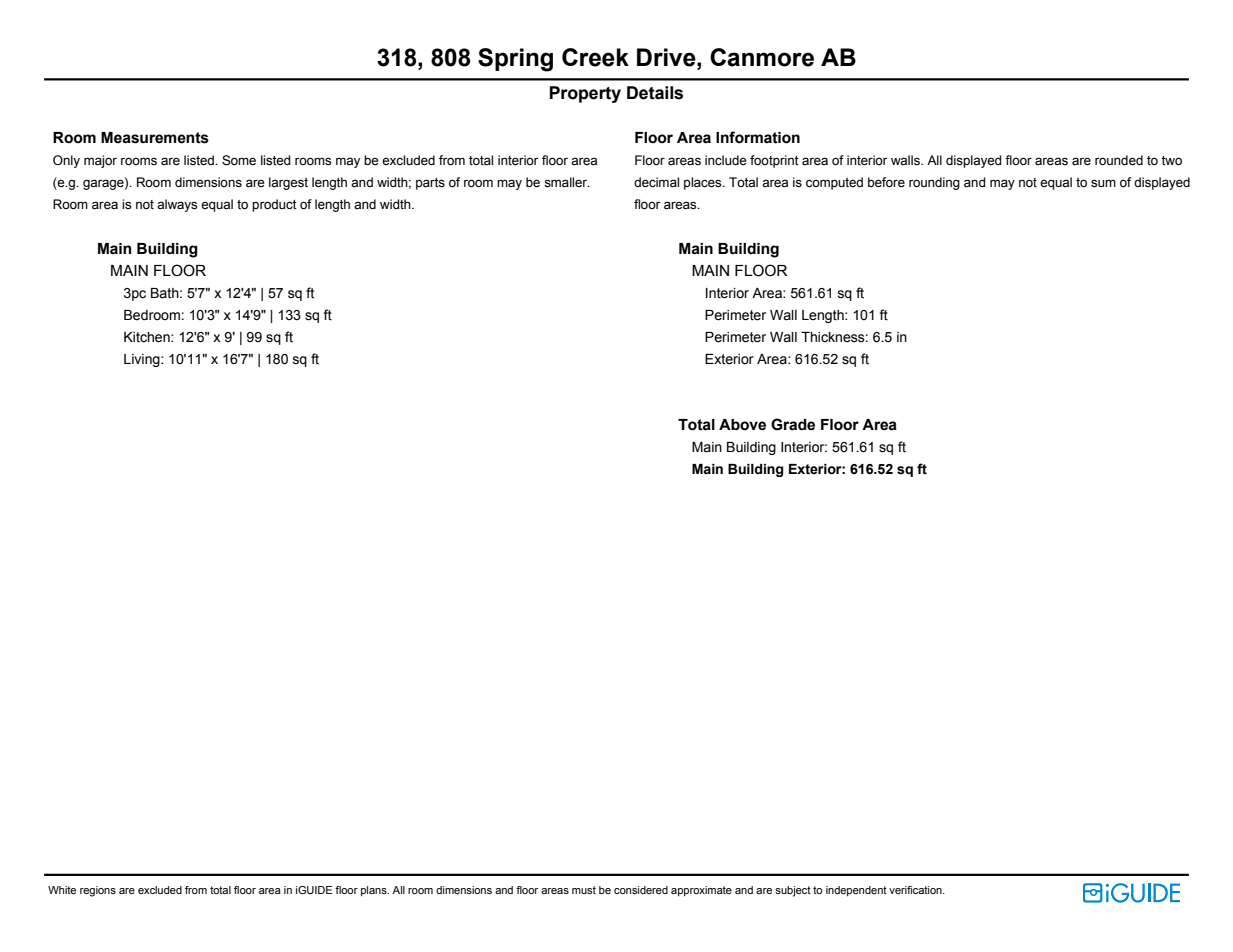 Image resolution: width=1233 pixels, height=952 pixels. Describe the element at coordinates (177, 205) in the document. I see `always` at that location.
